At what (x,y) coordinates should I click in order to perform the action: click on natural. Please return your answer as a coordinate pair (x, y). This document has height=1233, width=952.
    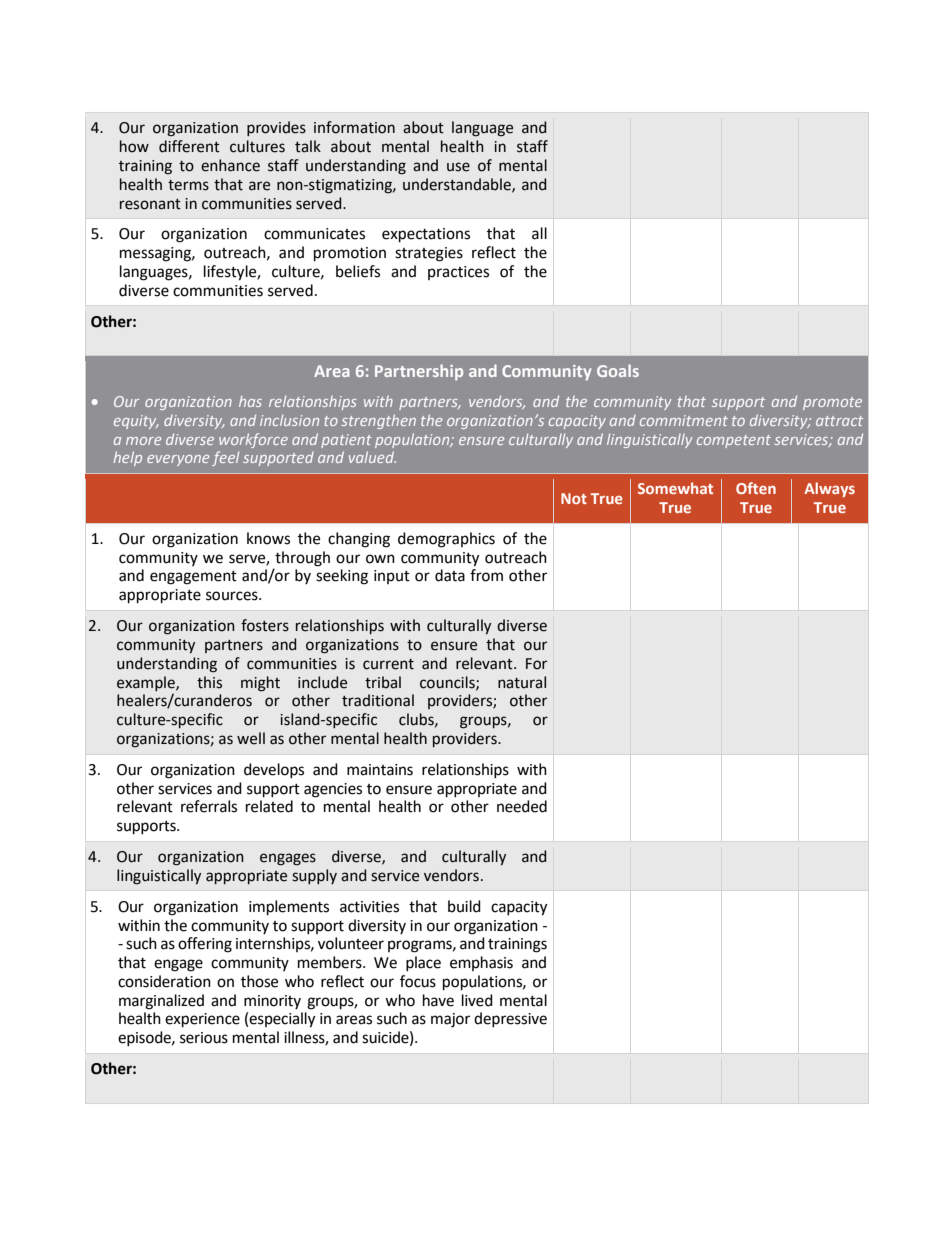
    Looking at the image, I should click on (522, 682).
